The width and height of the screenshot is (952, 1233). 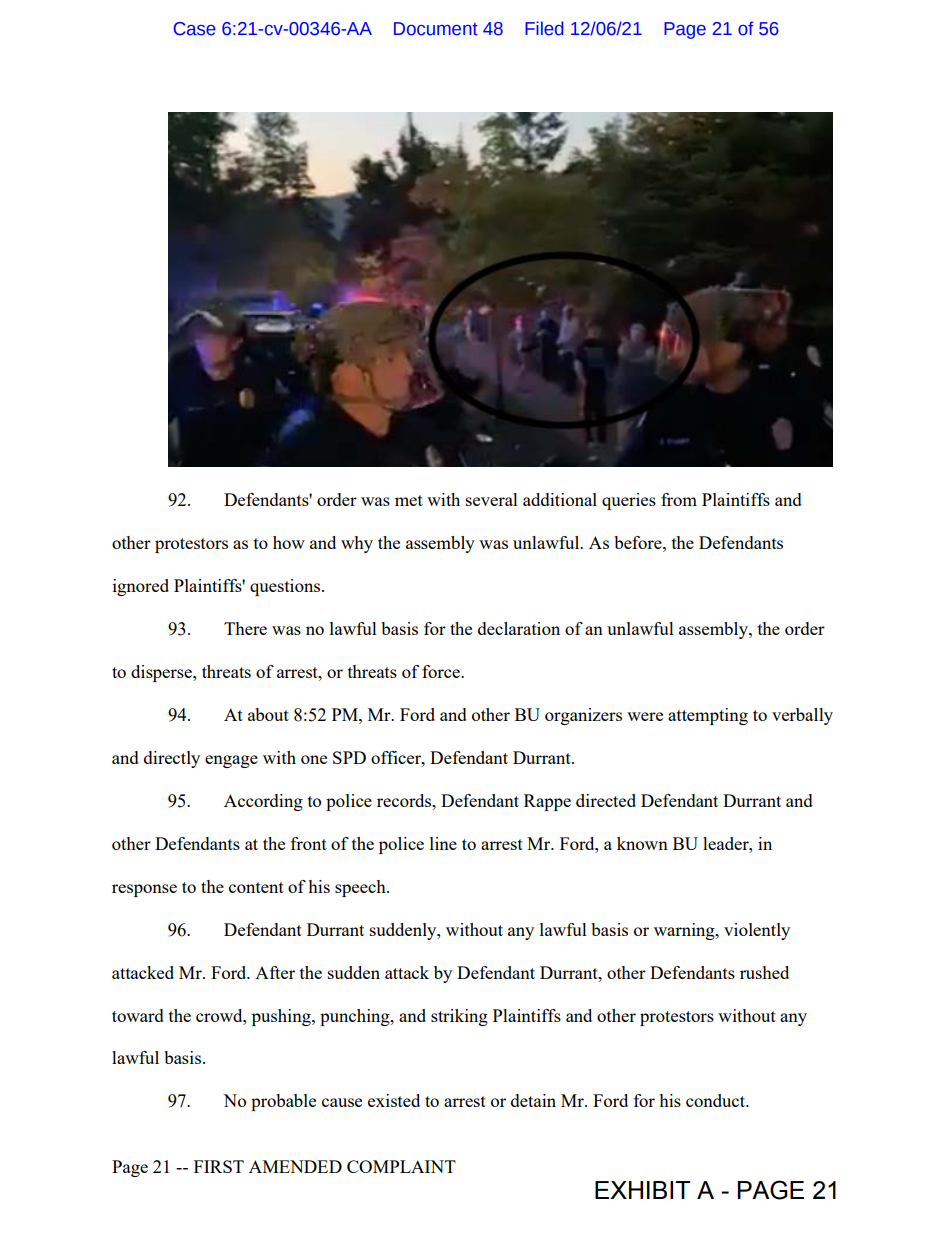 What do you see at coordinates (492, 499) in the screenshot?
I see `several` at bounding box center [492, 499].
